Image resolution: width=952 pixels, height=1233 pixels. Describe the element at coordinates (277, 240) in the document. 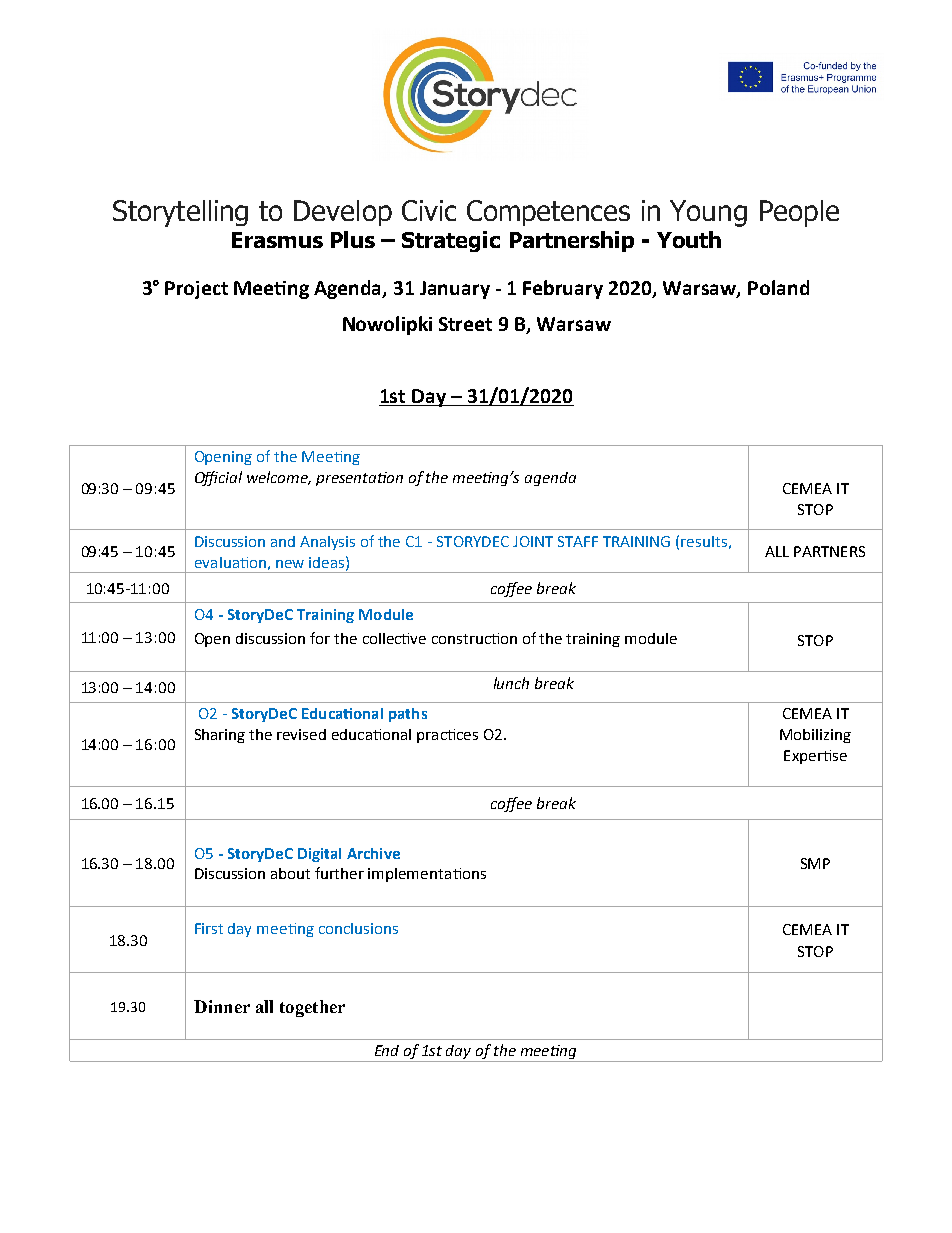

I see `Erasmus` at that location.
